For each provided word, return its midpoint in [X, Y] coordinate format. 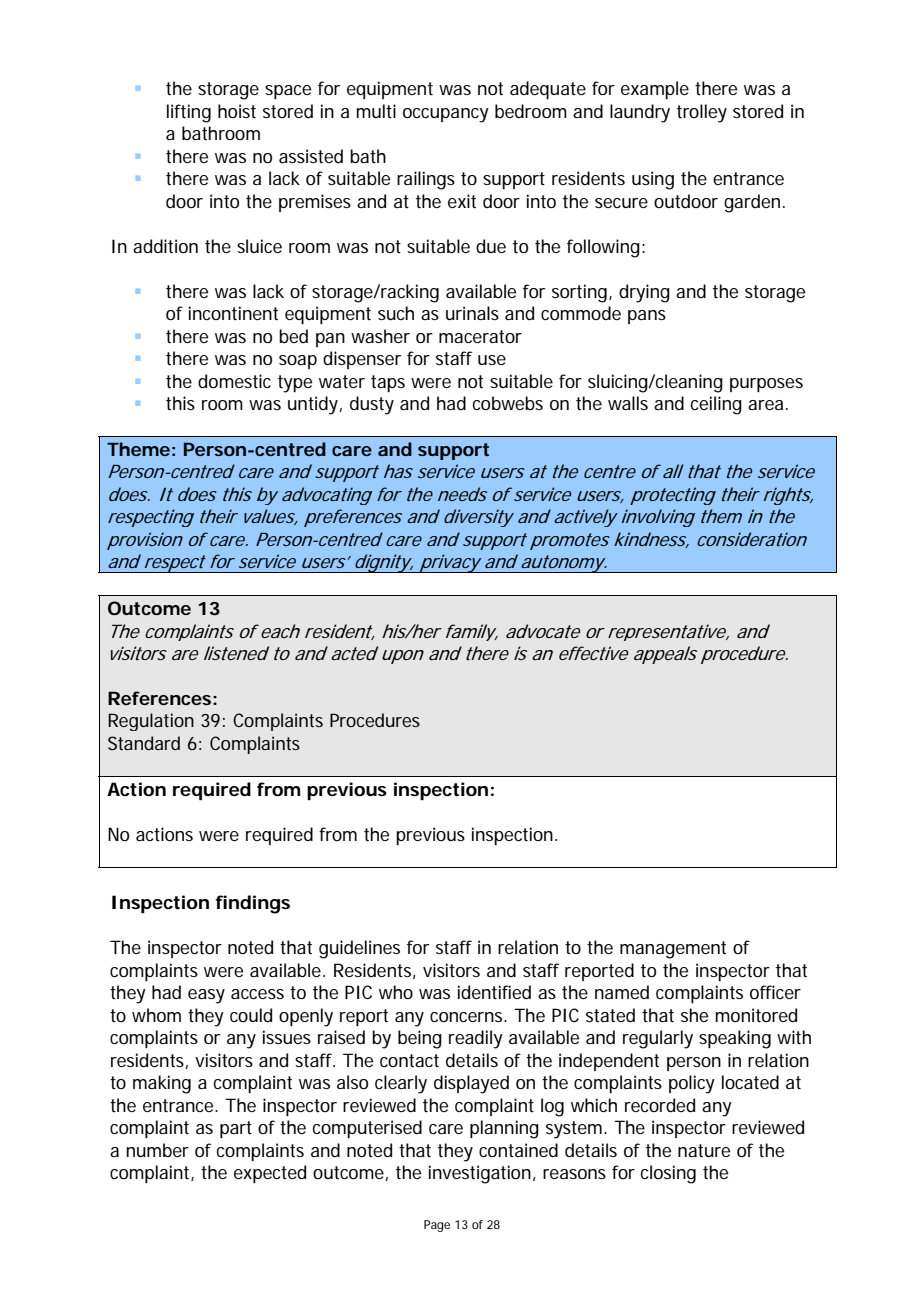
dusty [372, 405]
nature [704, 1151]
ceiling [716, 405]
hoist [237, 111]
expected [270, 1174]
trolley [702, 113]
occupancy [446, 115]
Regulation [151, 722]
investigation [480, 1174]
